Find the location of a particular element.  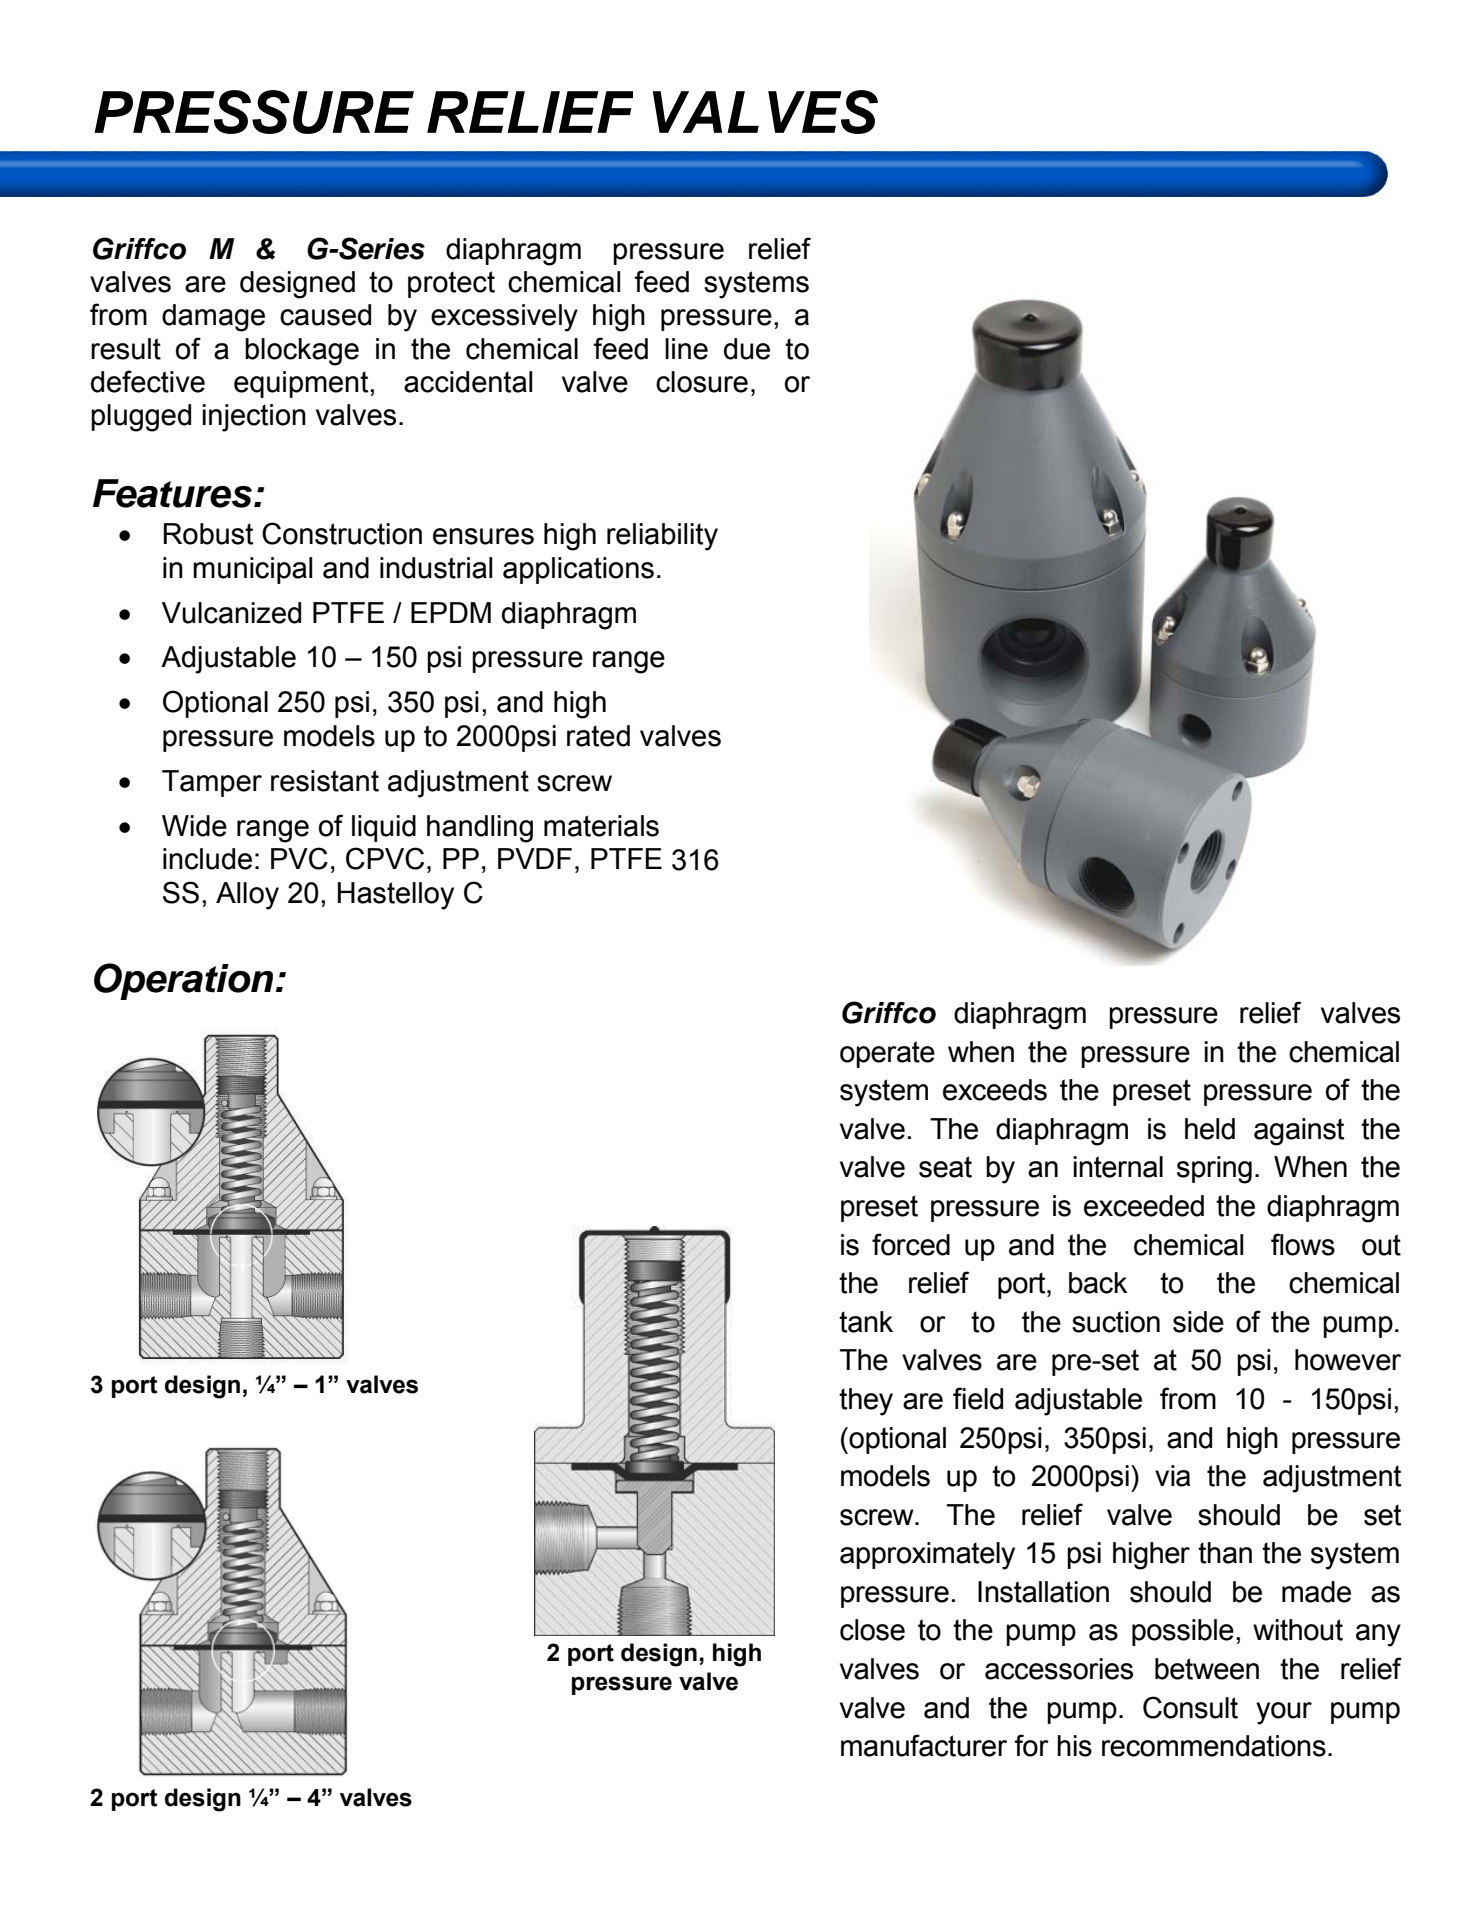

operate is located at coordinates (887, 1054).
